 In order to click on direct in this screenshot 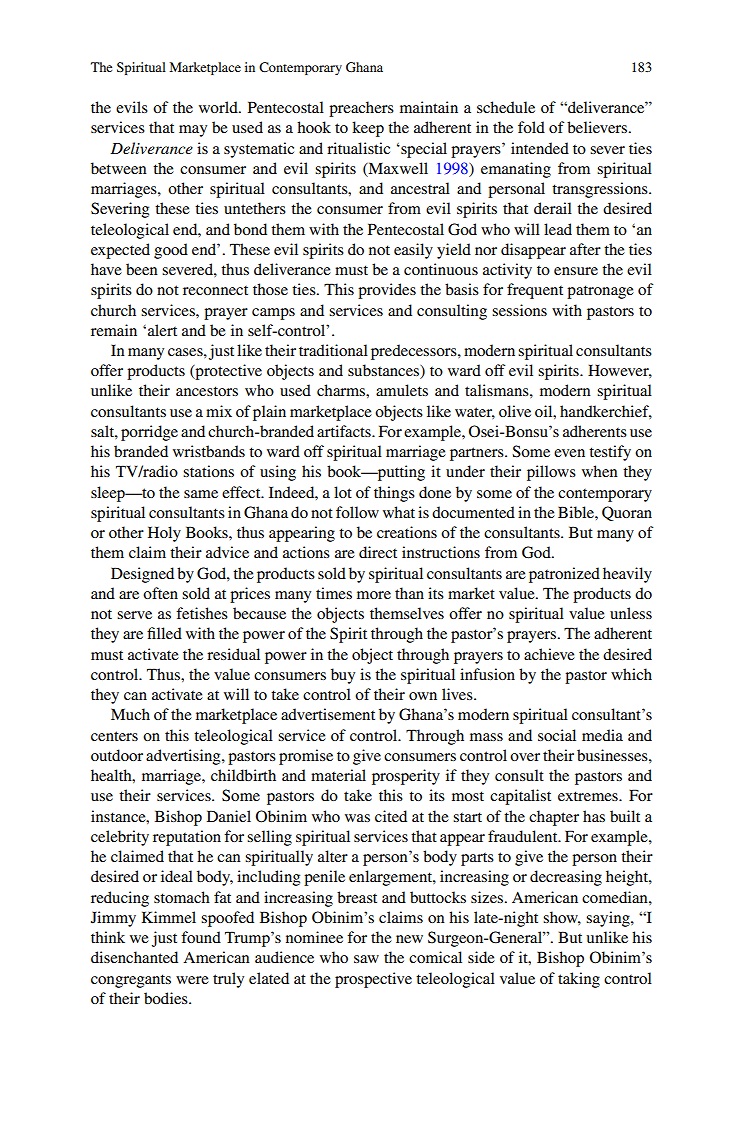, I will do `click(378, 552)`.
